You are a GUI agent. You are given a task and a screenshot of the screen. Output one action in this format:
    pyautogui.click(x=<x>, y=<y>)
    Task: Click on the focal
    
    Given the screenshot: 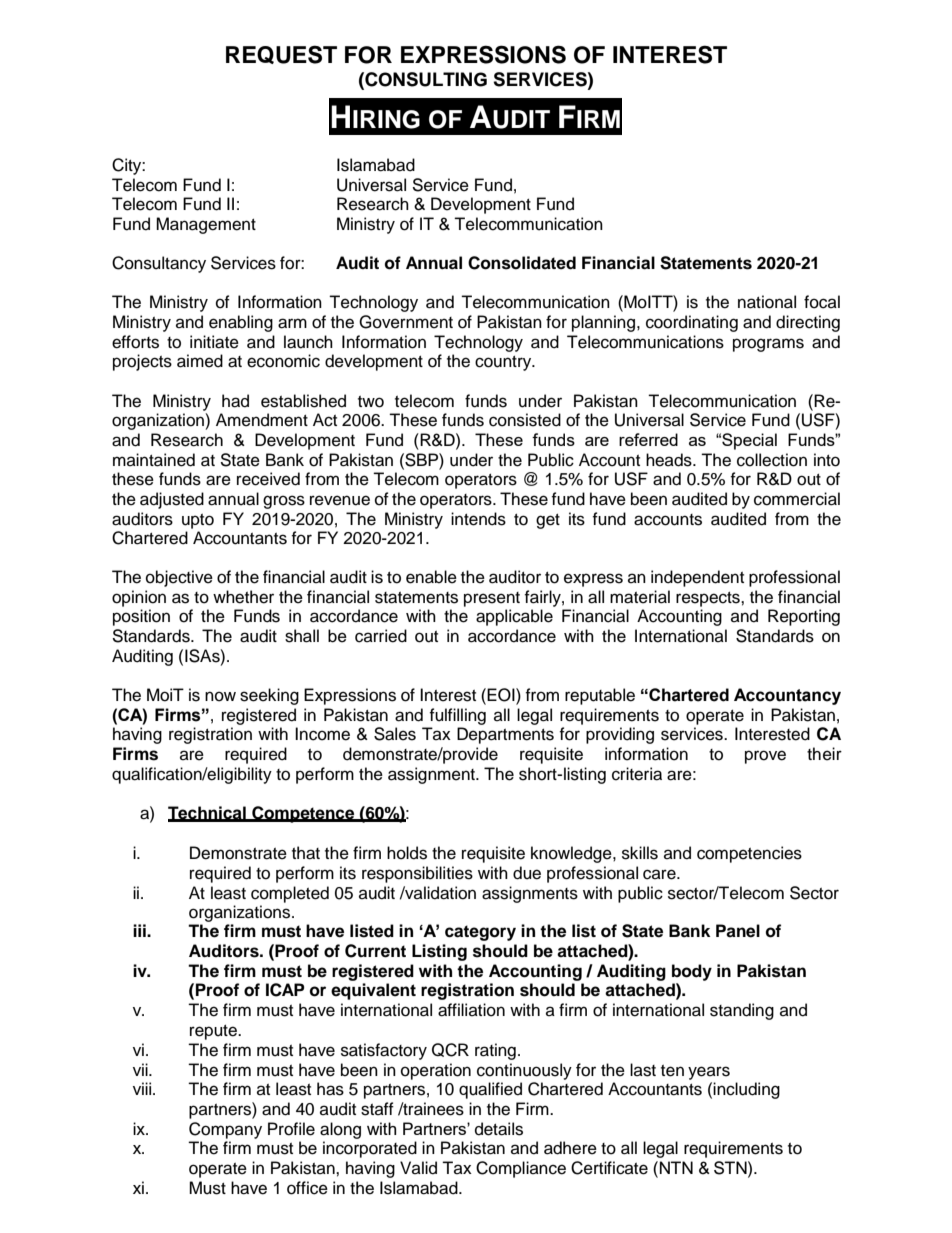 What is the action you would take?
    pyautogui.click(x=822, y=302)
